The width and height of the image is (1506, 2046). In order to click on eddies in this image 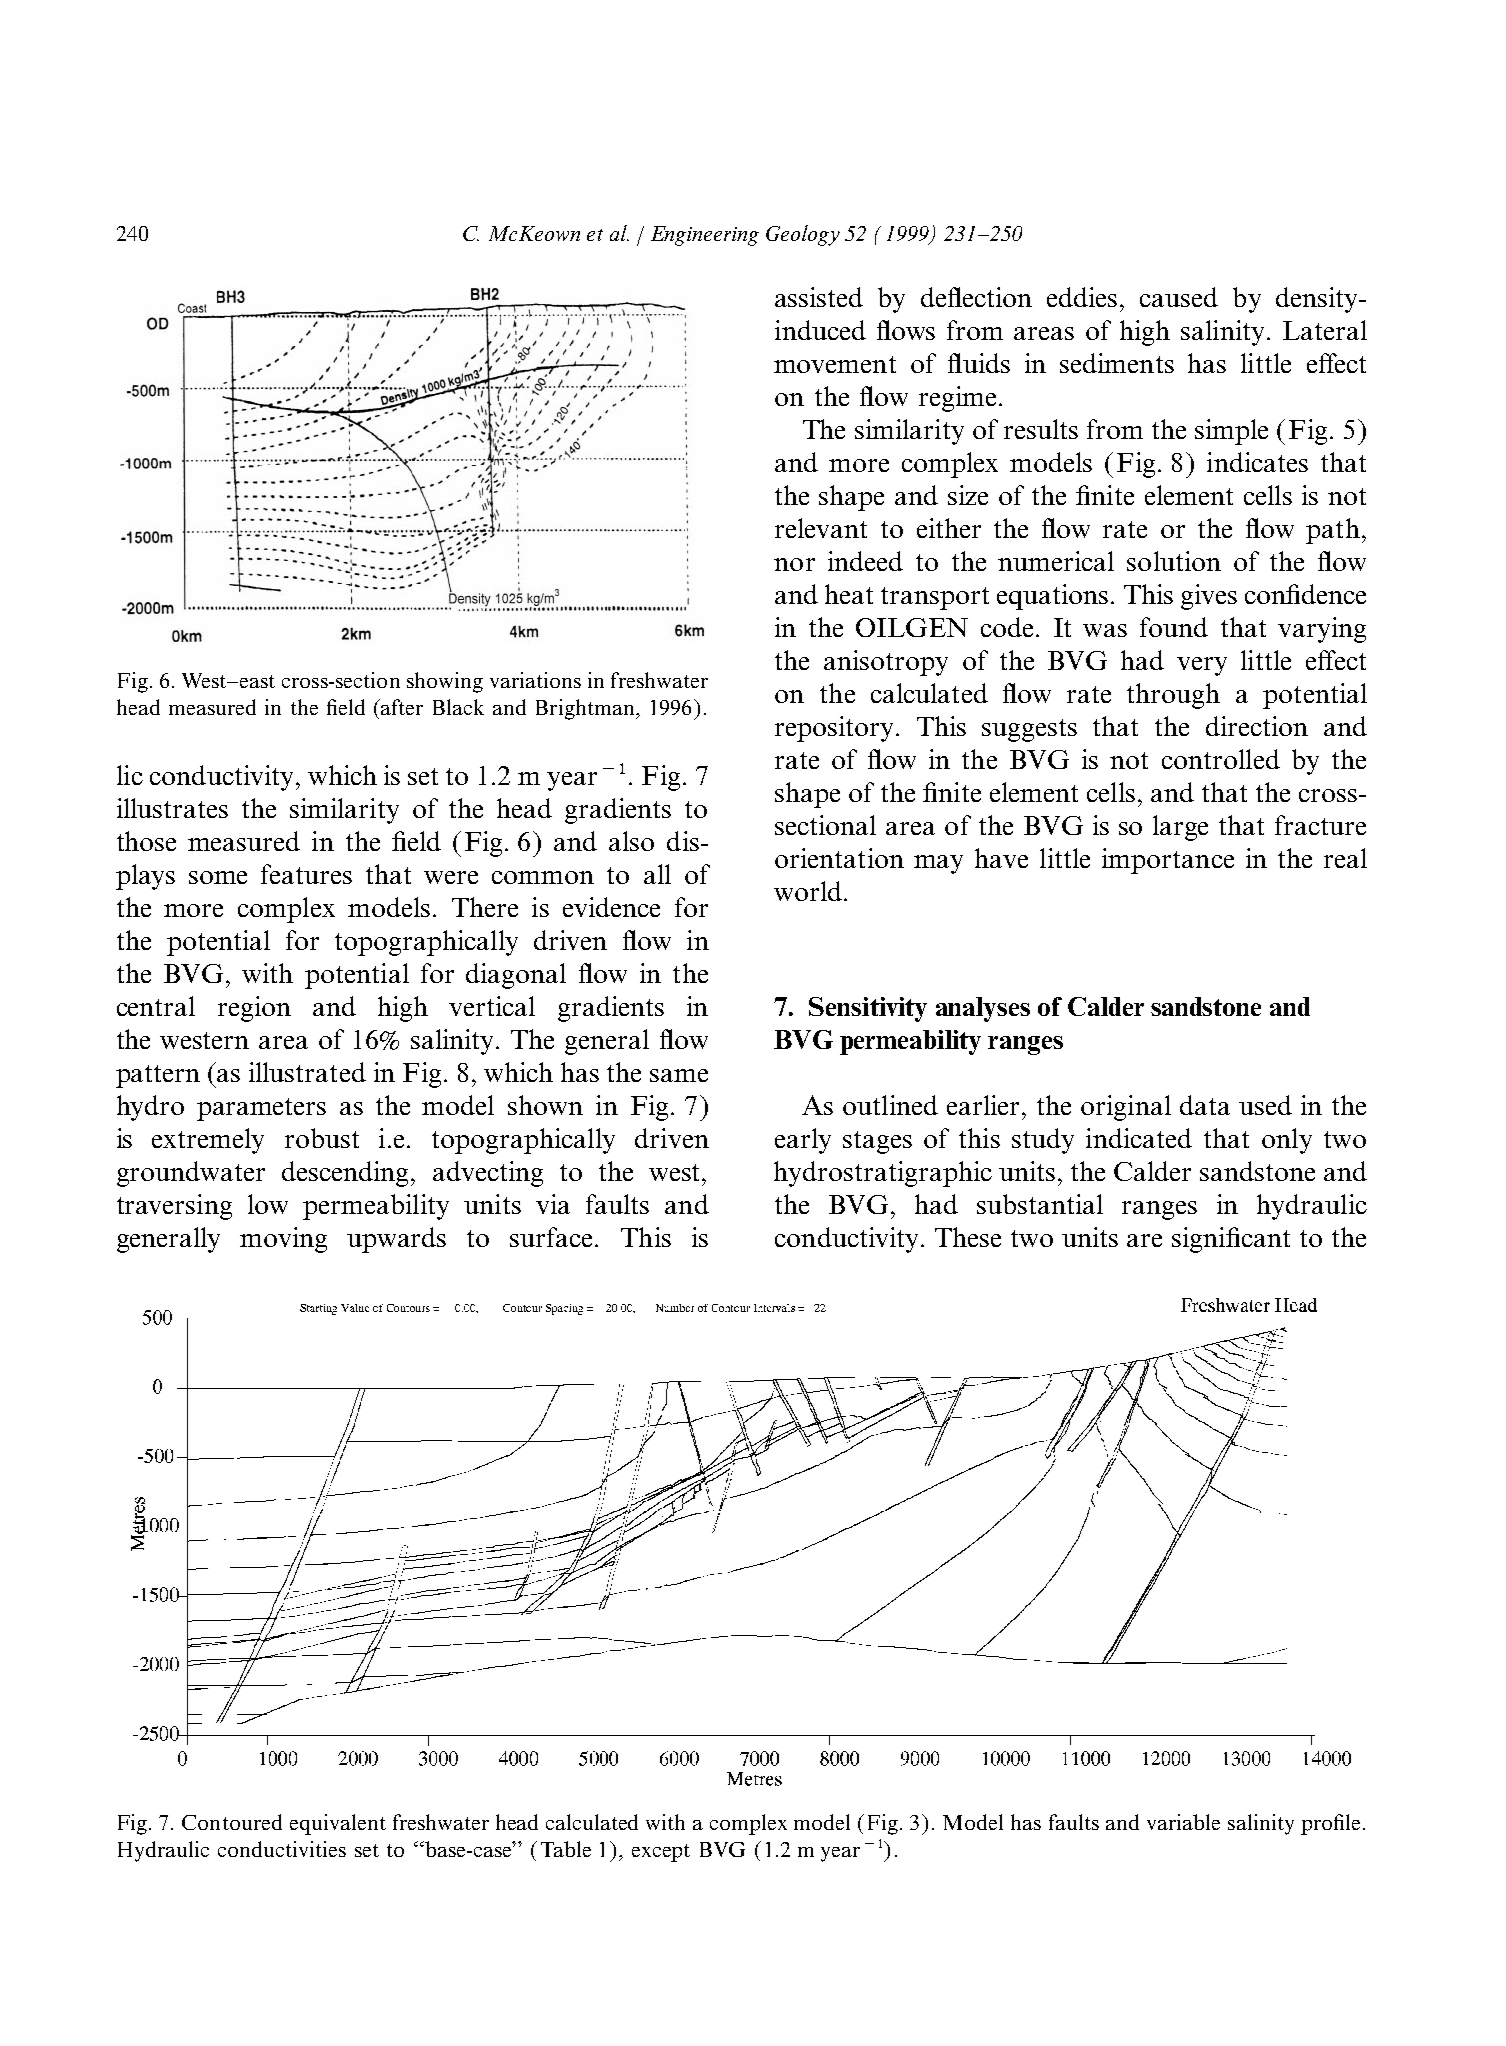, I will do `click(1084, 297)`.
